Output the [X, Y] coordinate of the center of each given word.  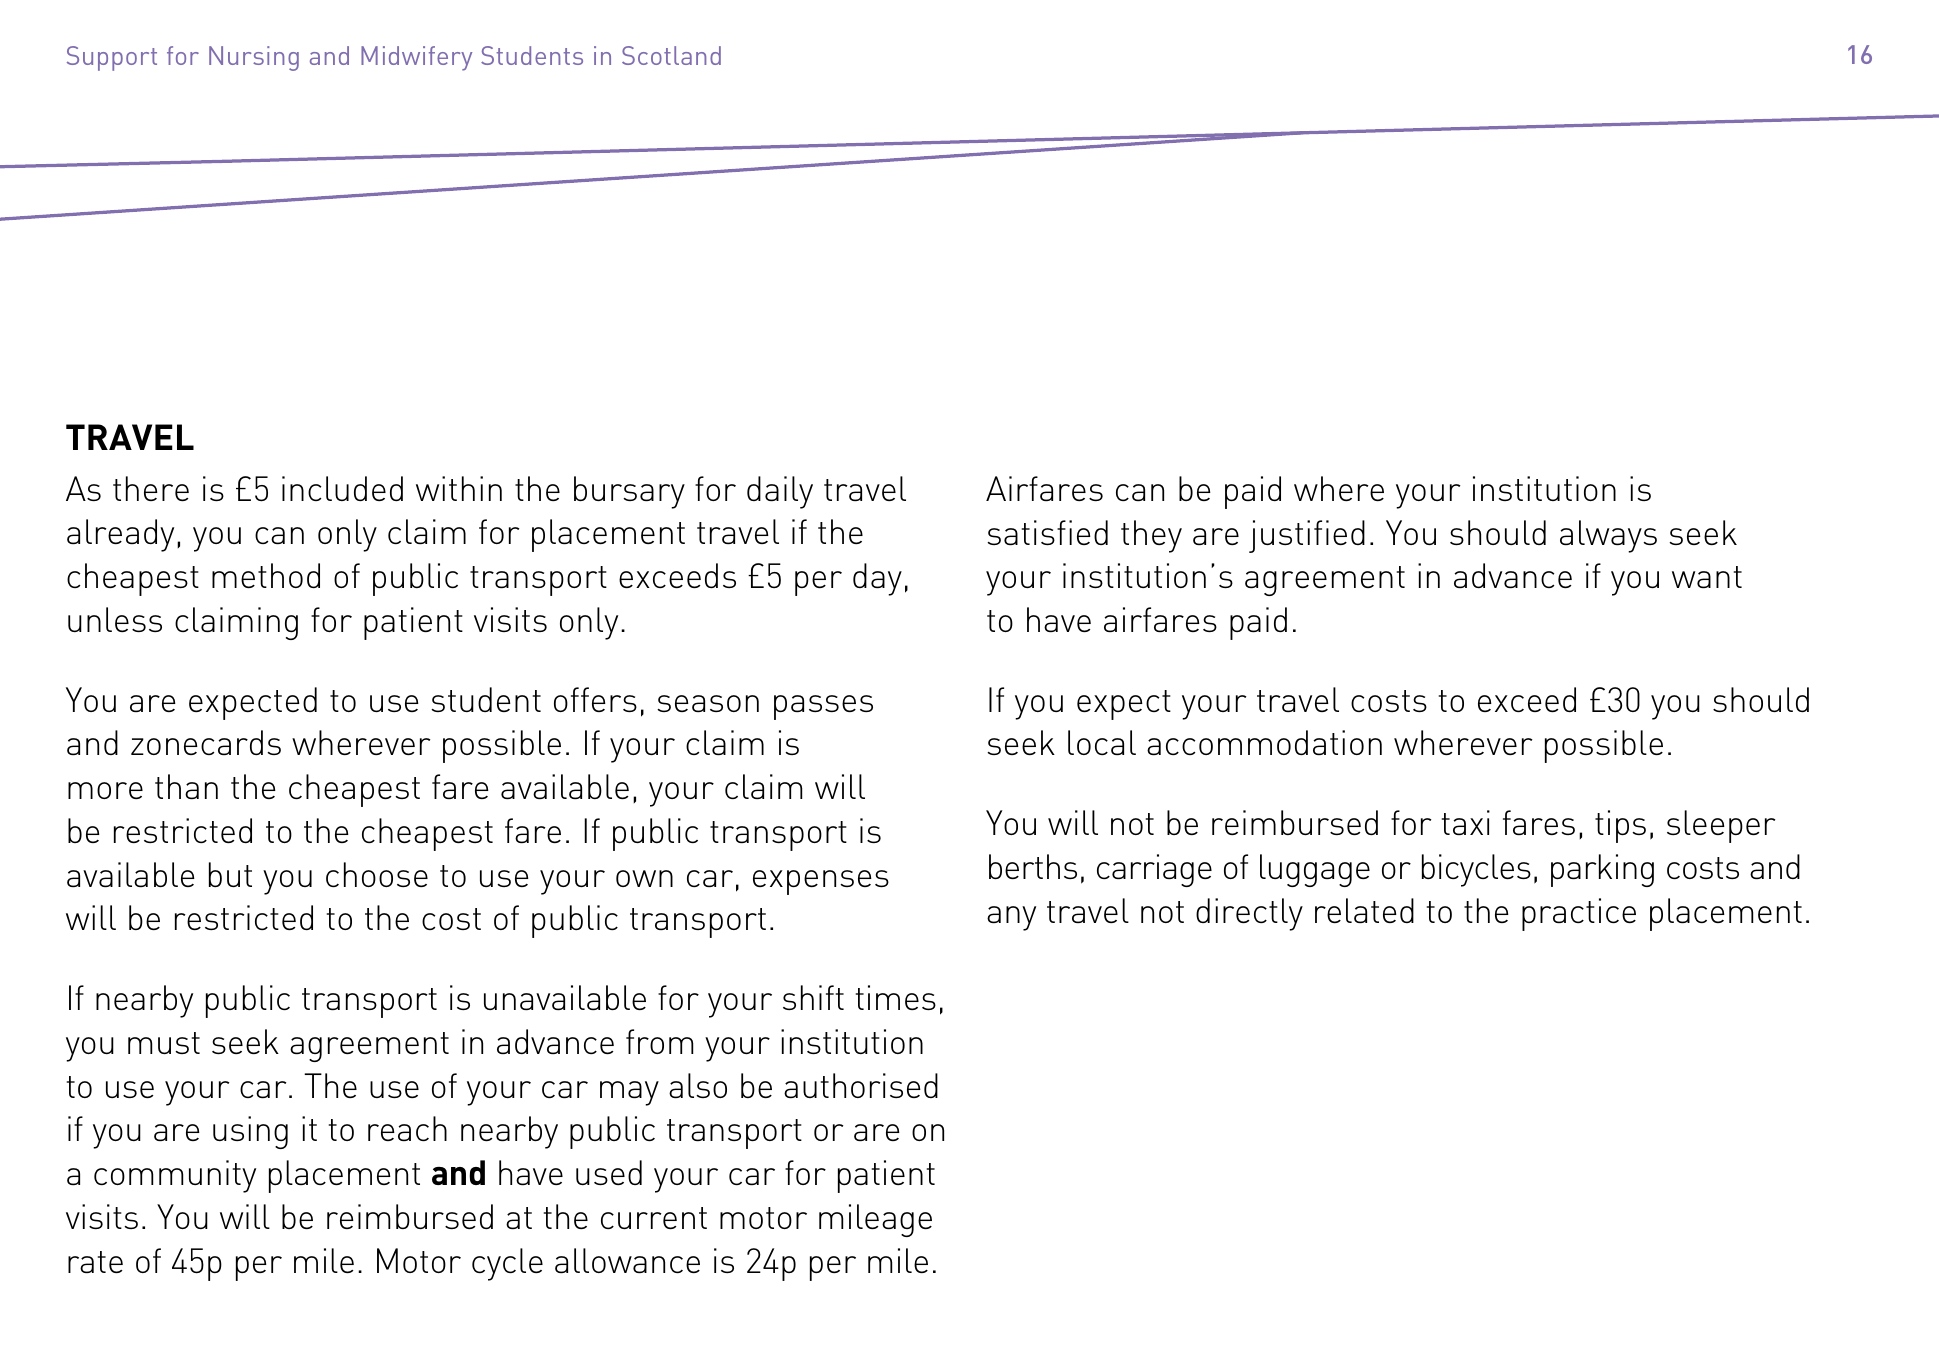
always [1608, 536]
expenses [821, 882]
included [342, 488]
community [175, 1176]
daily [780, 492]
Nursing [254, 58]
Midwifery [416, 58]
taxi [1466, 822]
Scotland [671, 55]
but [230, 874]
